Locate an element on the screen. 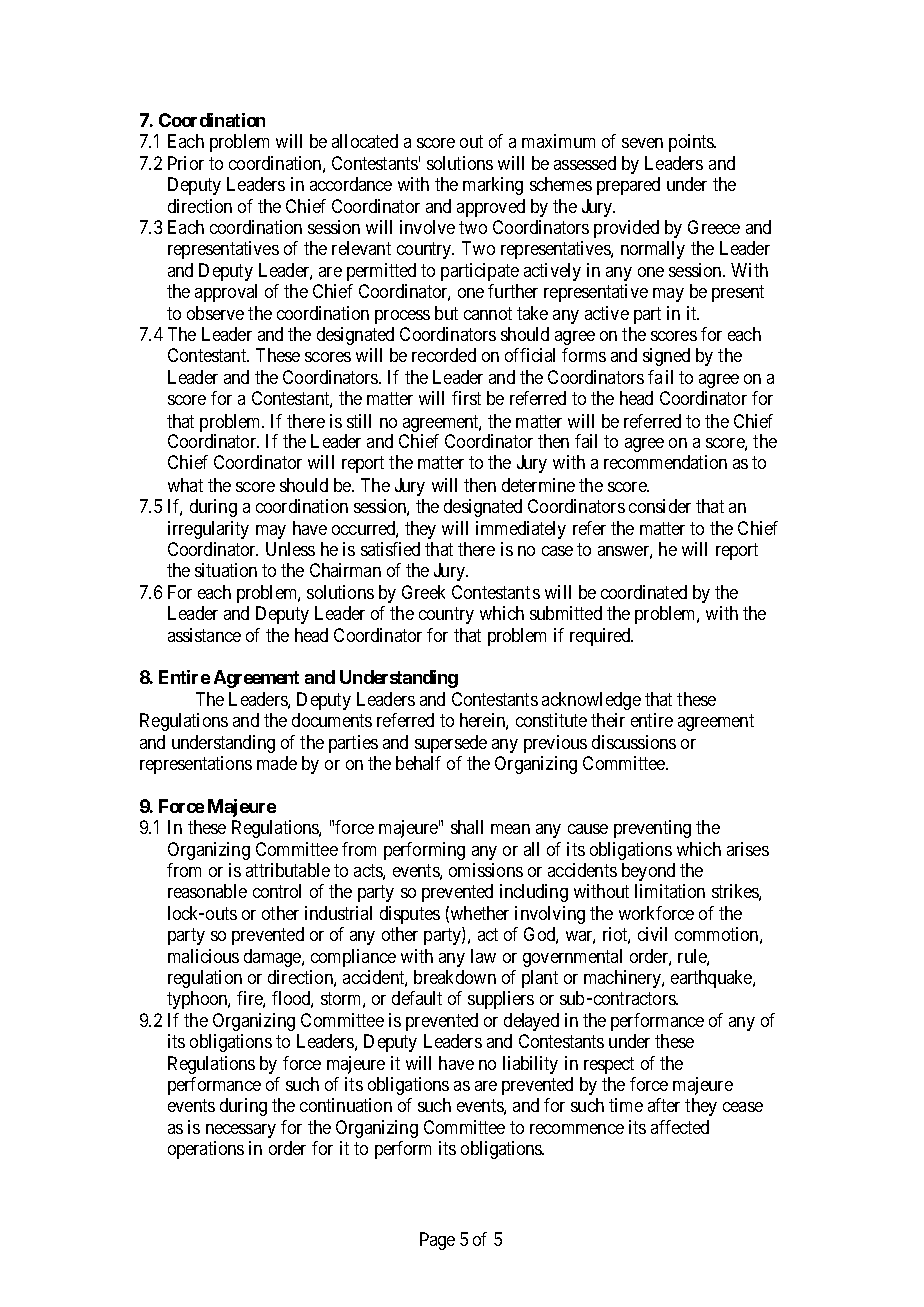  operations is located at coordinates (206, 1150).
